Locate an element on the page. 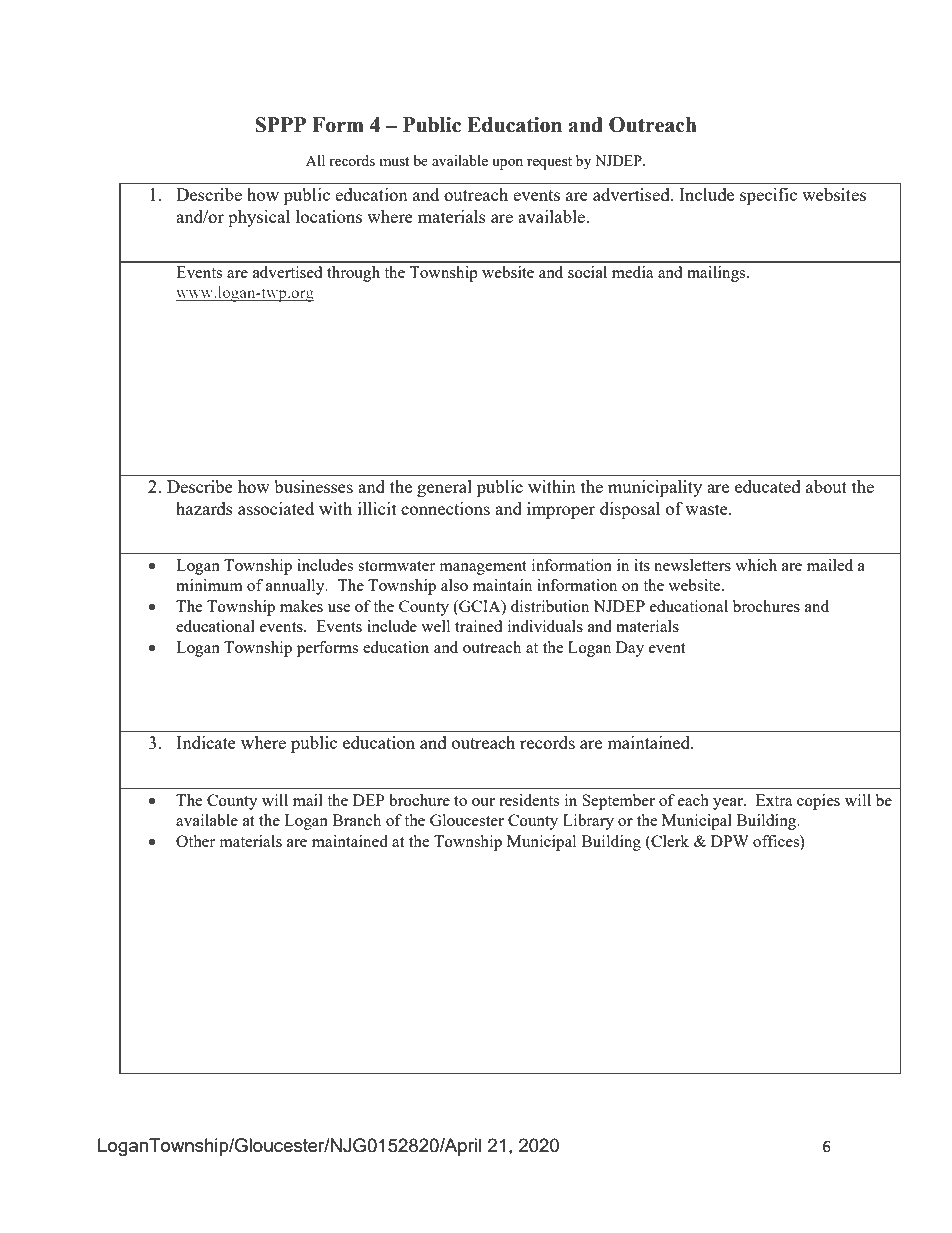 The height and width of the image is (1233, 952). through is located at coordinates (353, 274).
